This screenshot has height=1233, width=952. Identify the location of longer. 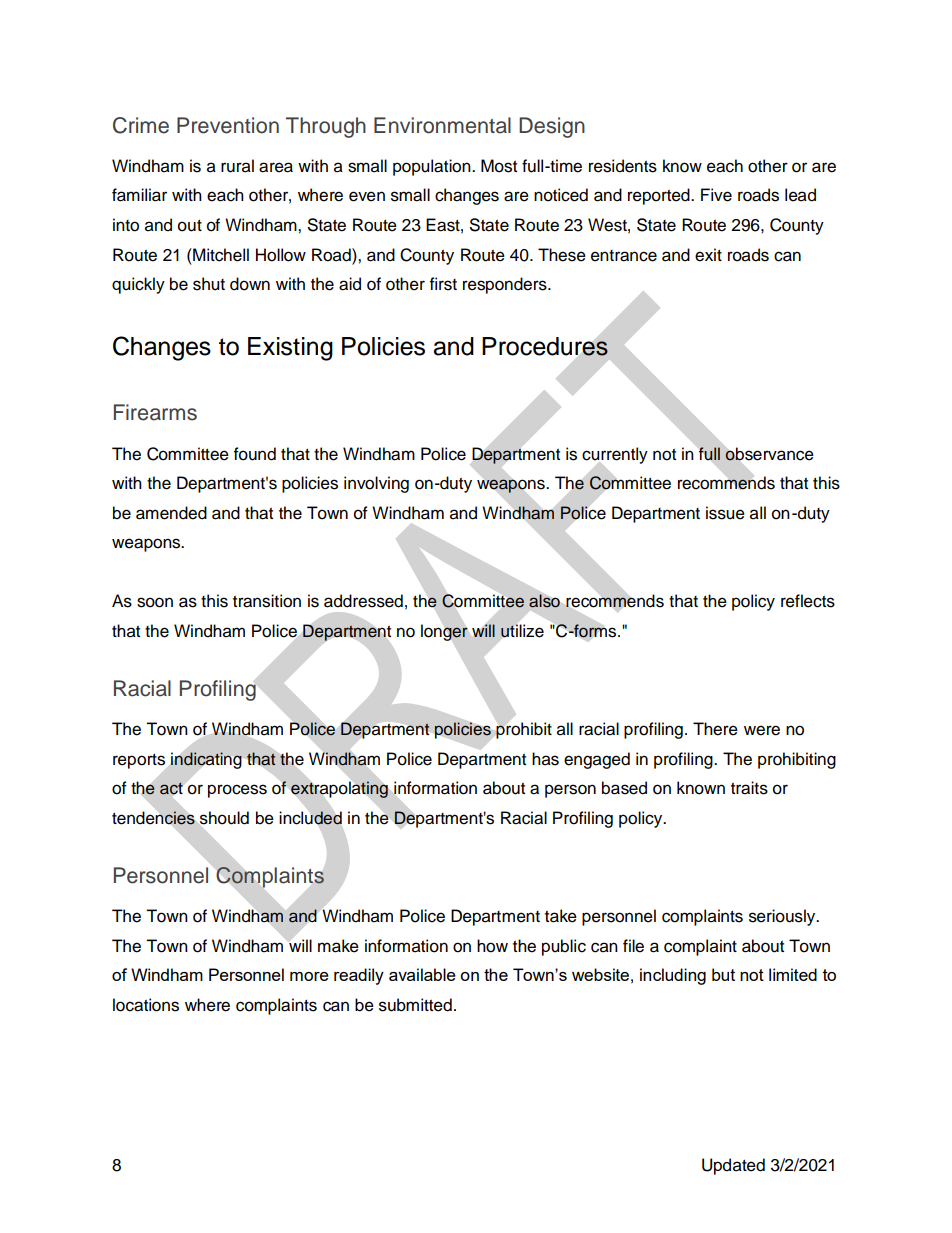
(444, 632).
